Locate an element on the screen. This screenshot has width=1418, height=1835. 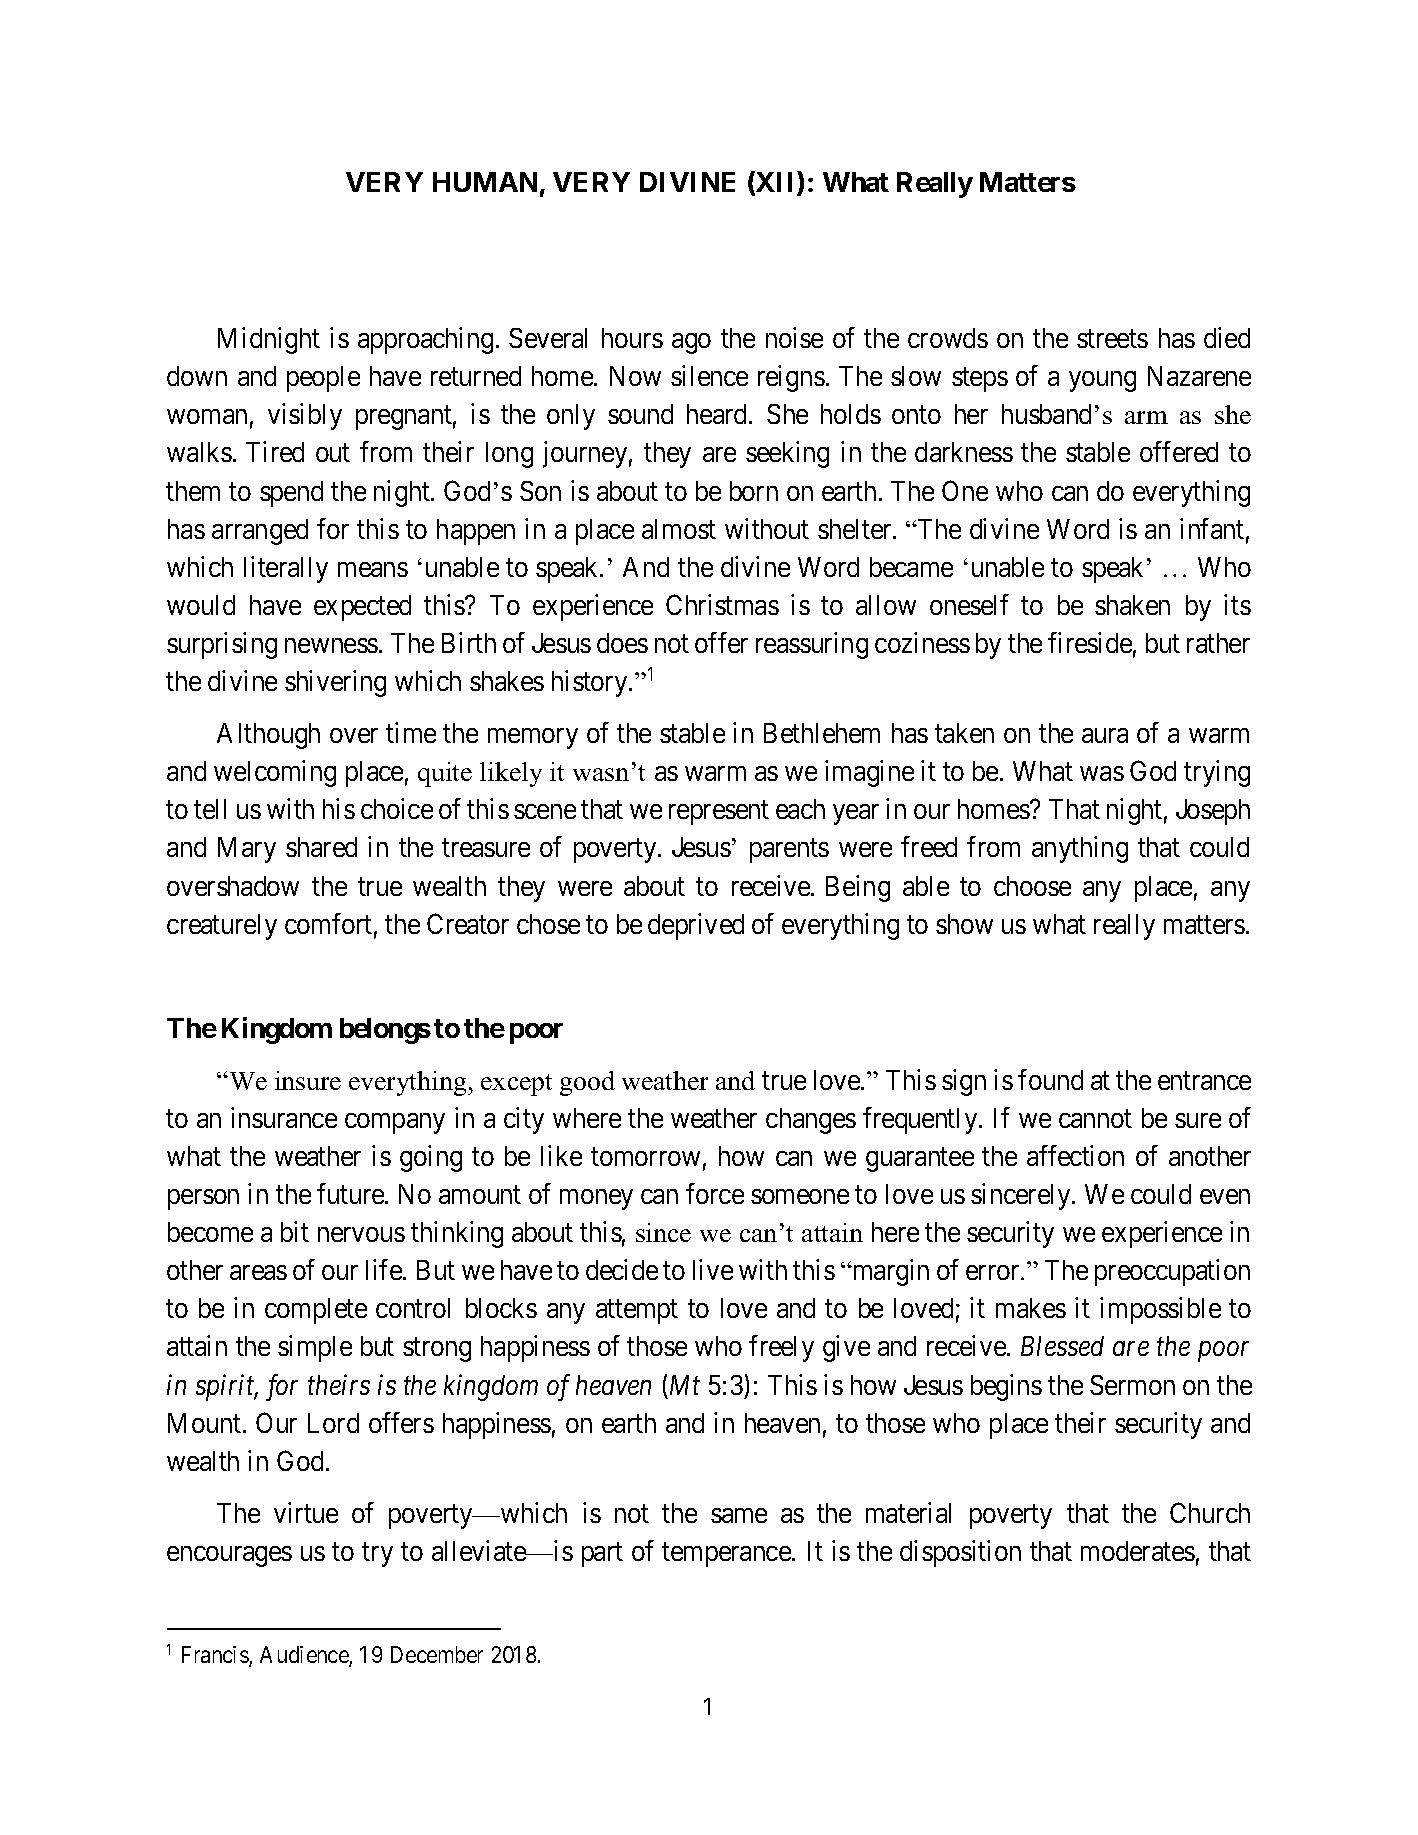
force is located at coordinates (715, 1193).
